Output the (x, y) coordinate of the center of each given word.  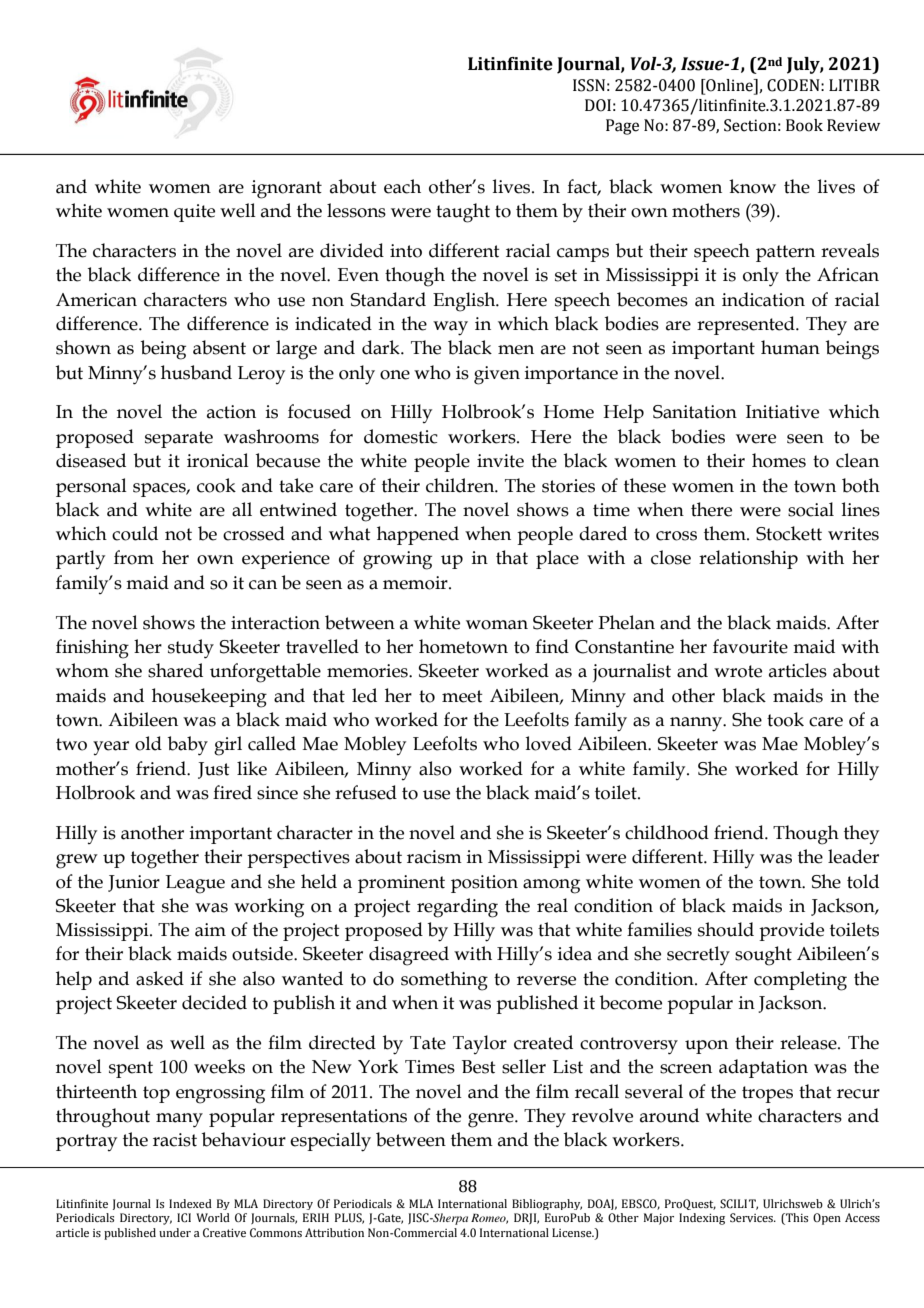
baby (188, 746)
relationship (748, 559)
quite (194, 213)
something (444, 981)
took (785, 719)
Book (804, 125)
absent (219, 347)
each (402, 186)
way (450, 328)
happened (418, 535)
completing (800, 981)
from (134, 557)
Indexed (190, 1203)
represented (747, 325)
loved (549, 743)
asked (160, 978)
